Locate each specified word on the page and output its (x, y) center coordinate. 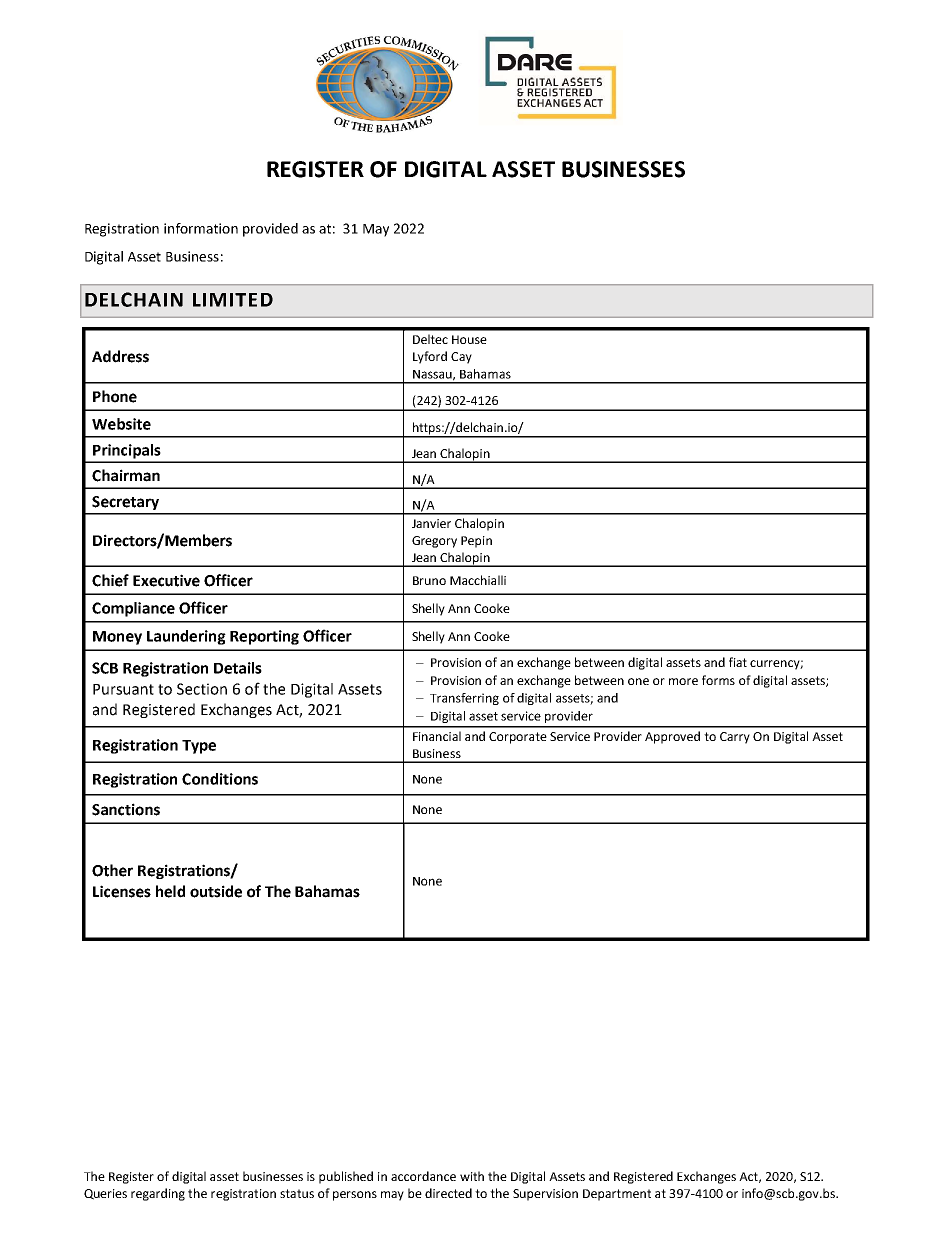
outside (216, 891)
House (469, 339)
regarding (158, 1194)
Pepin (476, 542)
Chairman (126, 475)
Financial (437, 736)
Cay (461, 358)
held (170, 891)
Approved (672, 737)
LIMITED (233, 300)
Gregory (434, 542)
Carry (735, 738)
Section (202, 689)
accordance (423, 1176)
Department (617, 1195)
